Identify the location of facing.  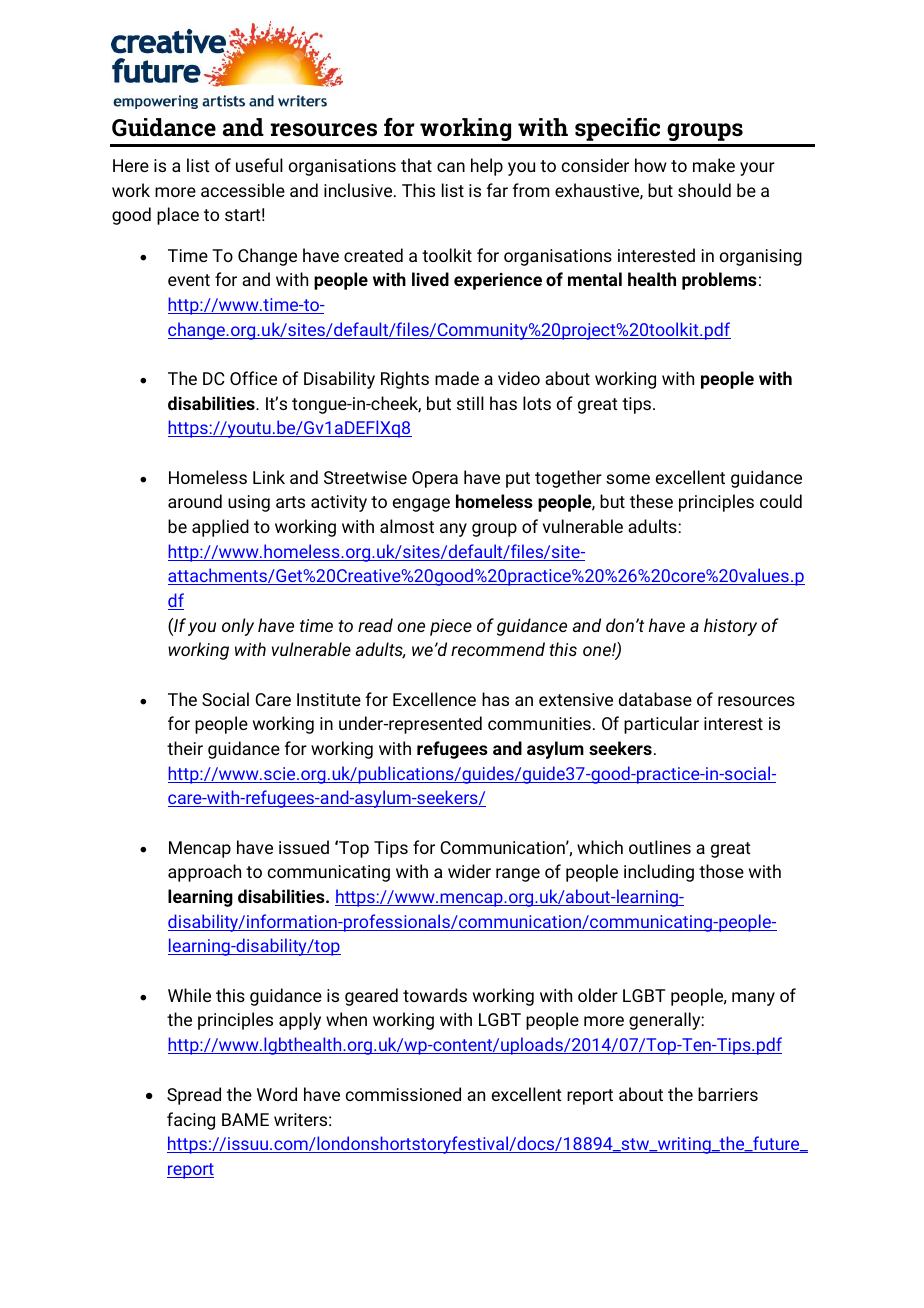
(191, 1121).
